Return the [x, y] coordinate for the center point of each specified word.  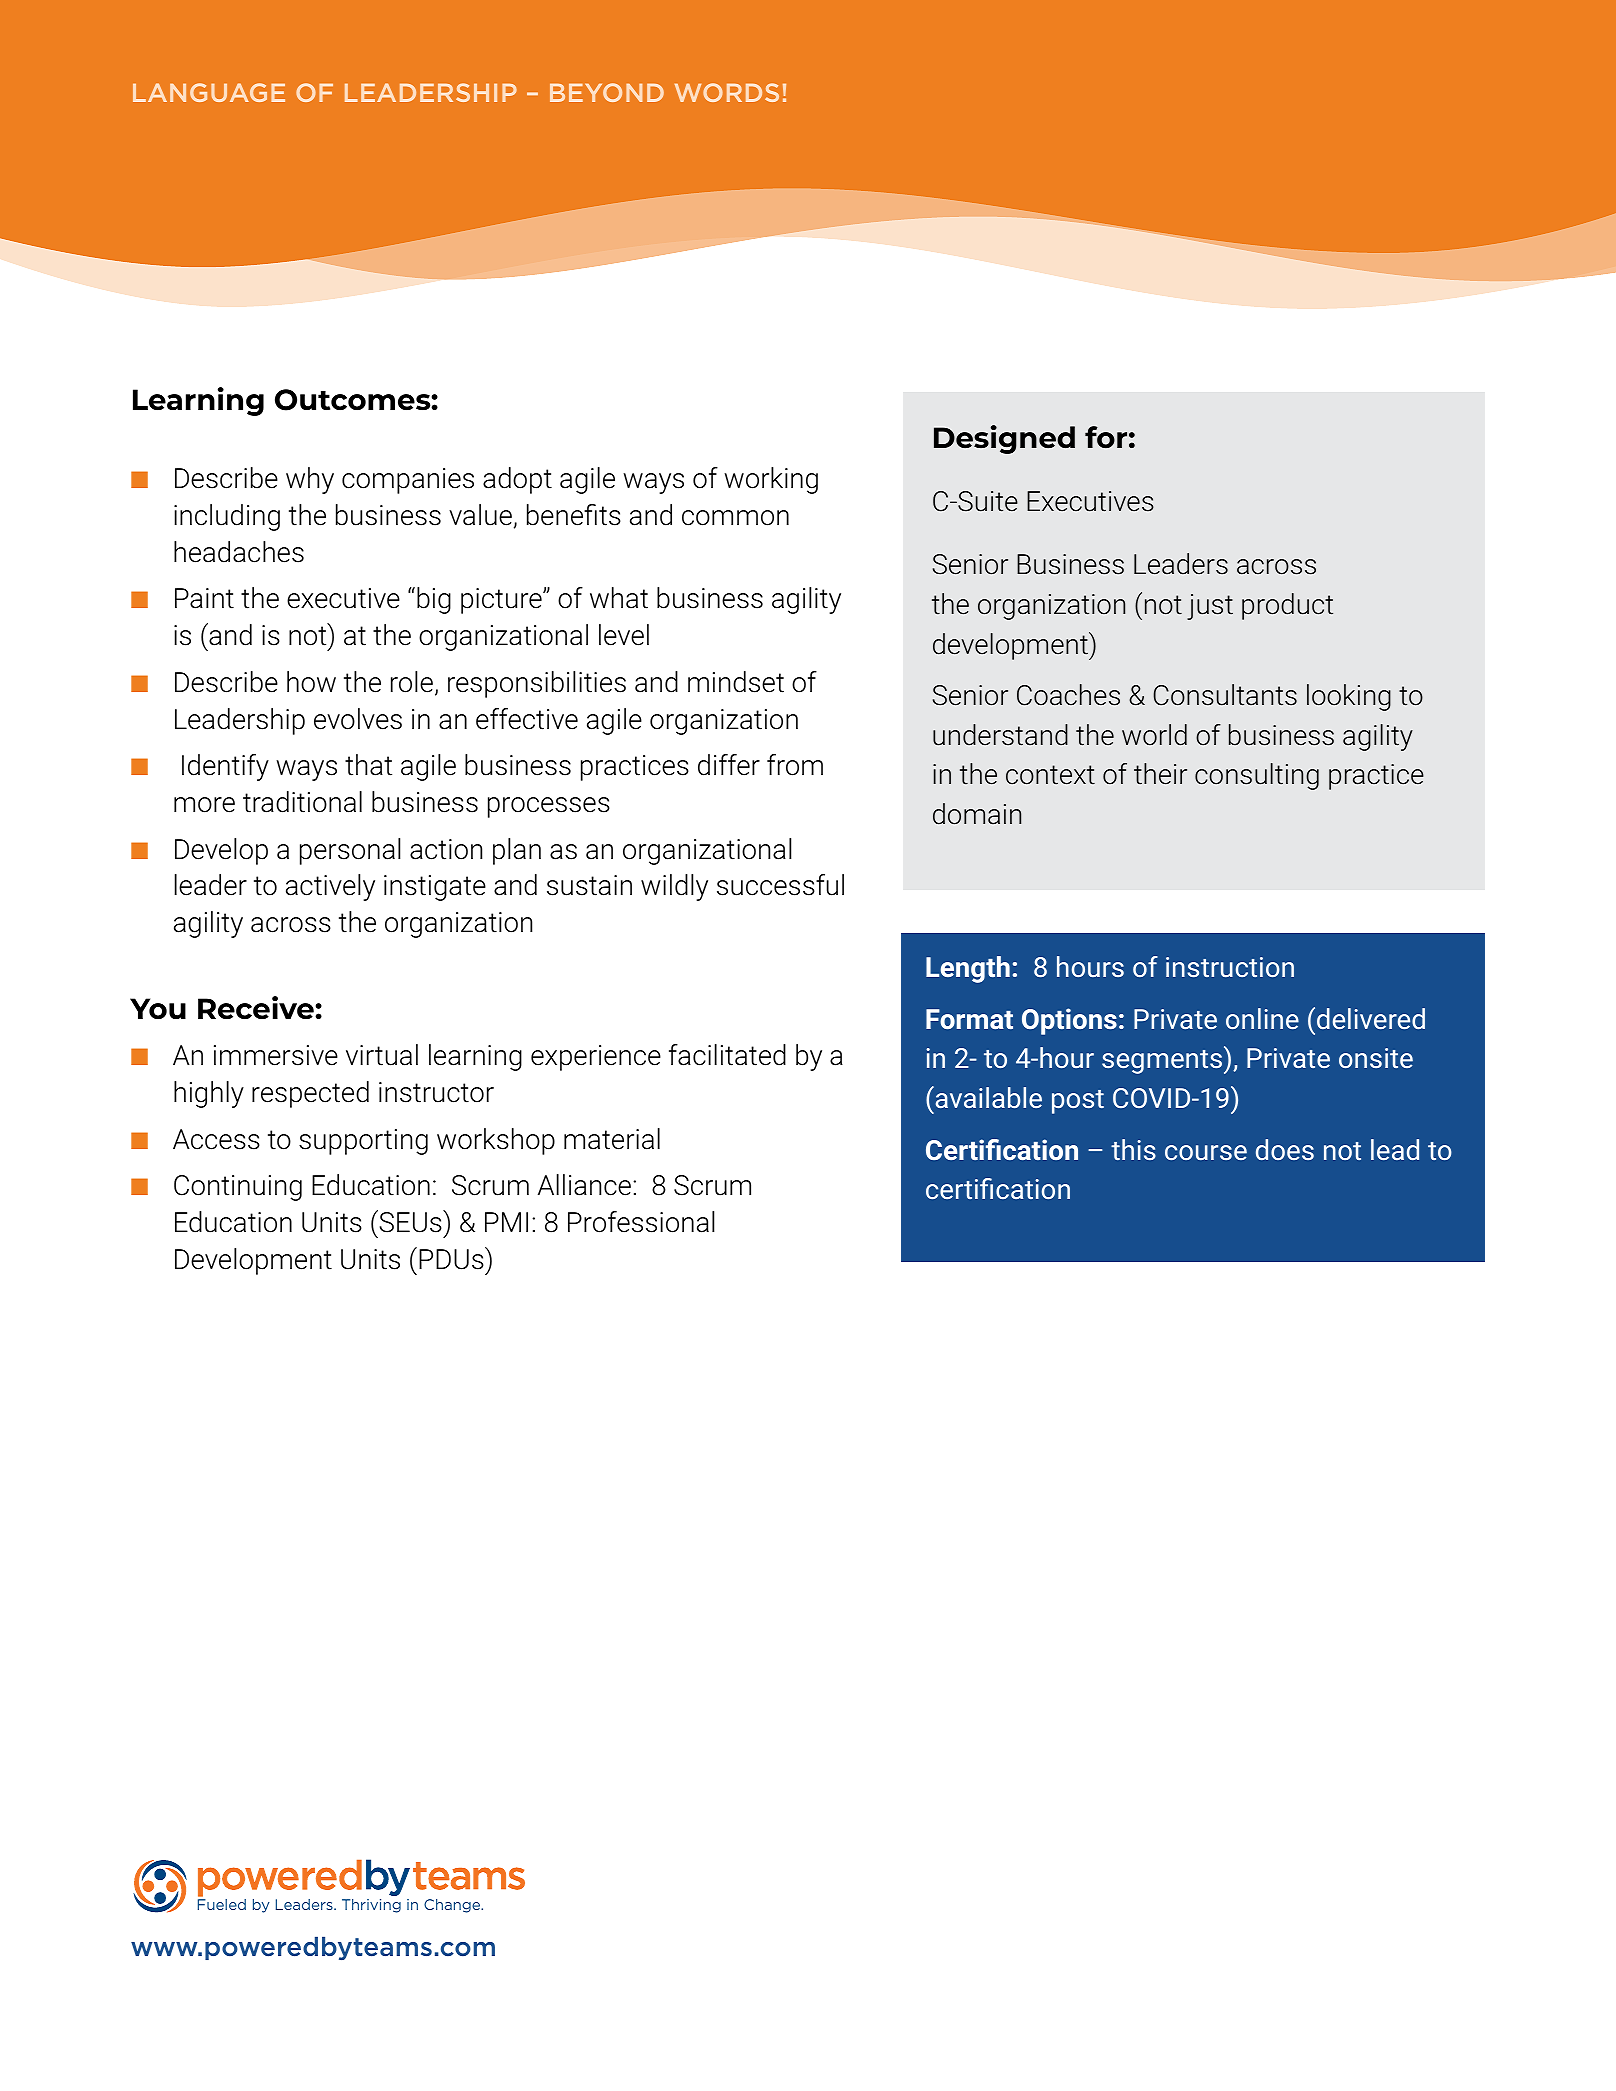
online [1262, 1018]
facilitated [727, 1055]
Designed [1004, 439]
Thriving [371, 1906]
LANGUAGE [209, 92]
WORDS [727, 92]
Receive [257, 1008]
